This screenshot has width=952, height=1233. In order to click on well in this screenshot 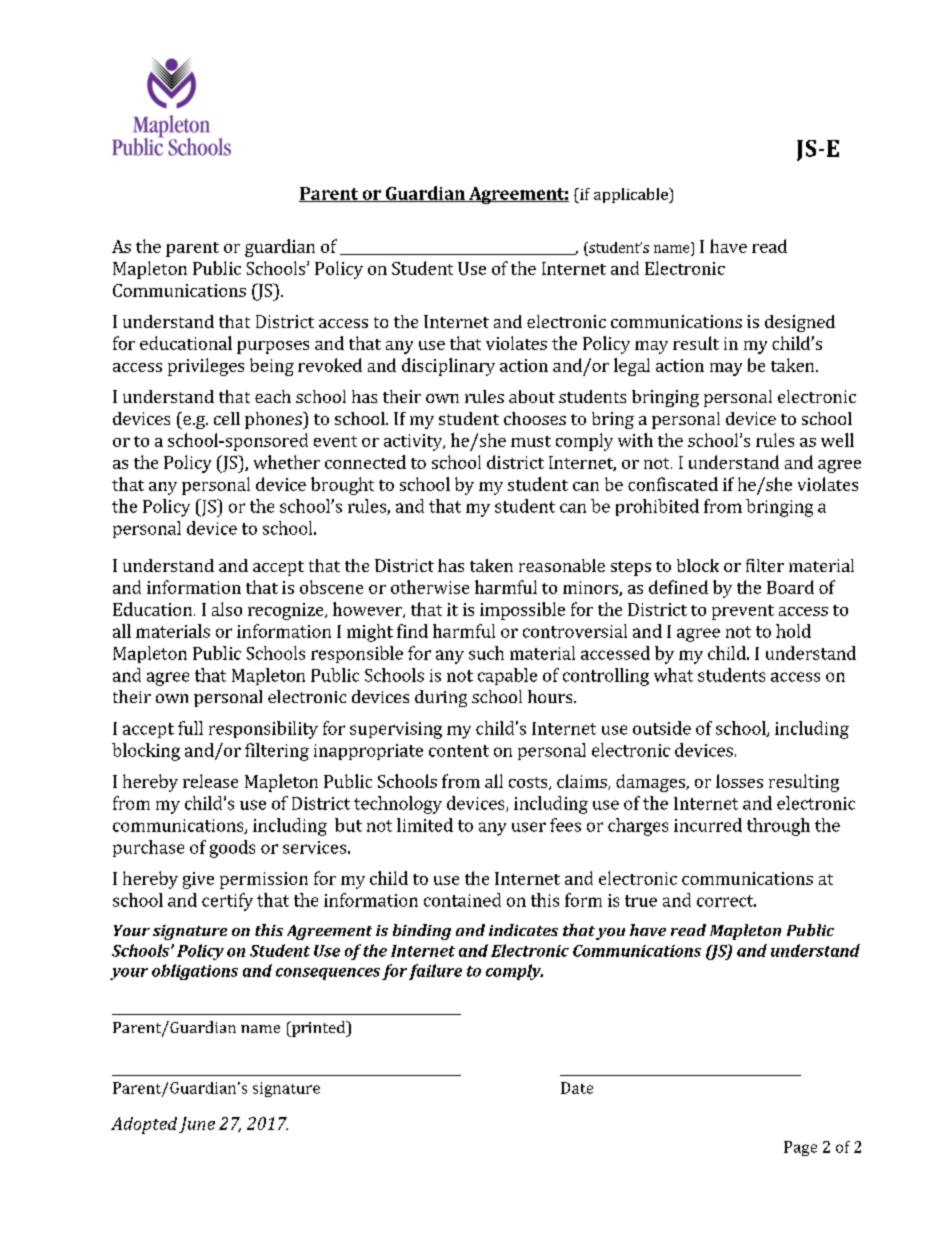, I will do `click(837, 440)`.
